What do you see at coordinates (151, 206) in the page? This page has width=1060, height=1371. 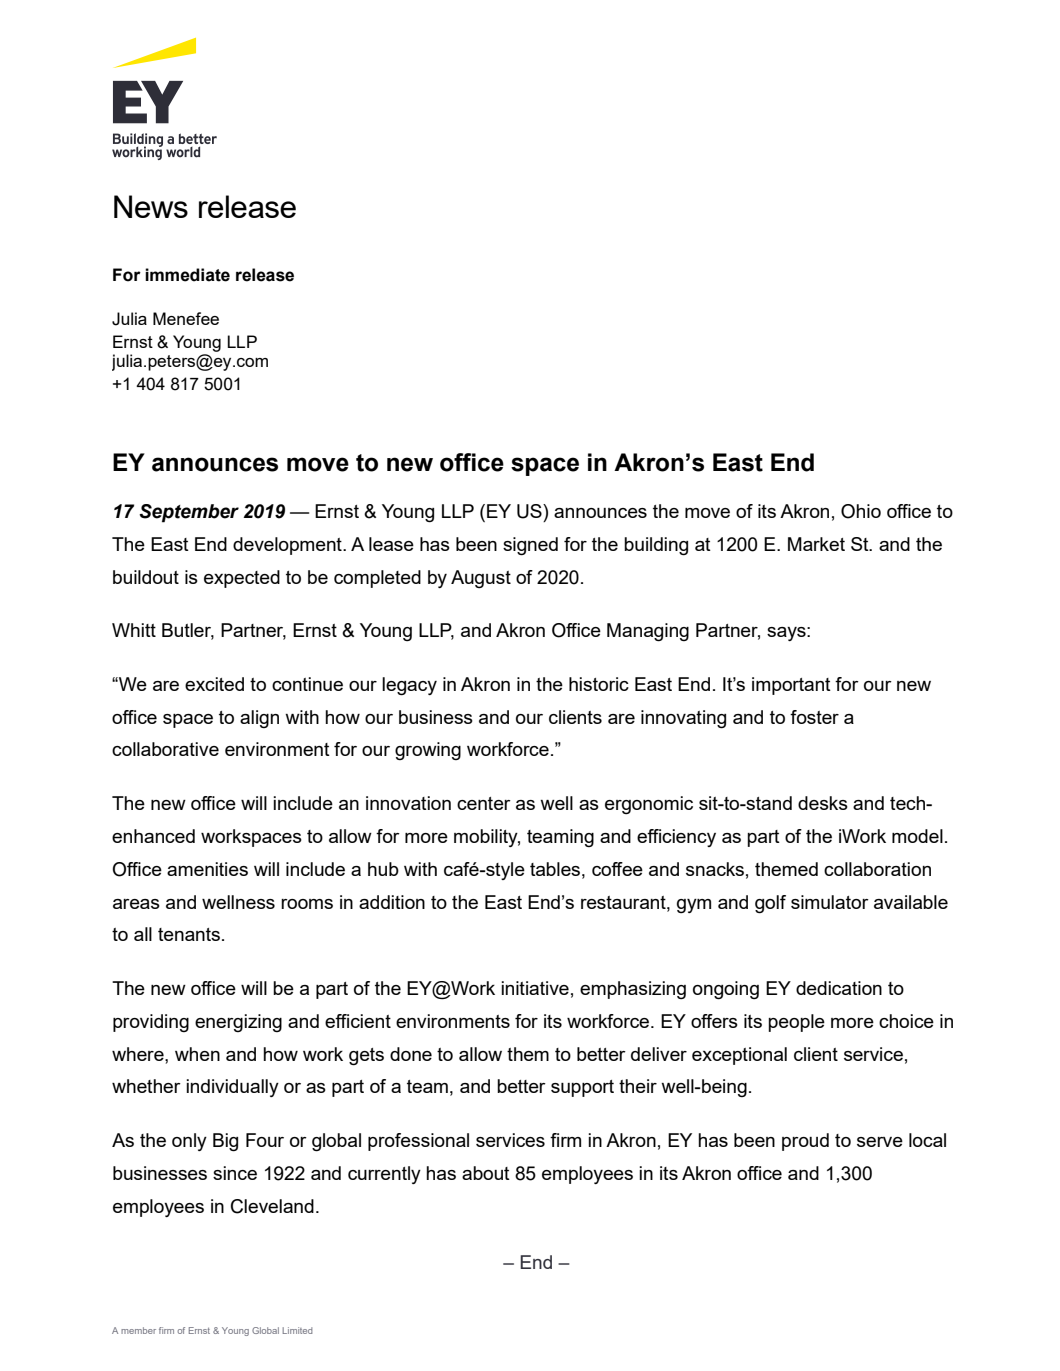 I see `News` at bounding box center [151, 206].
